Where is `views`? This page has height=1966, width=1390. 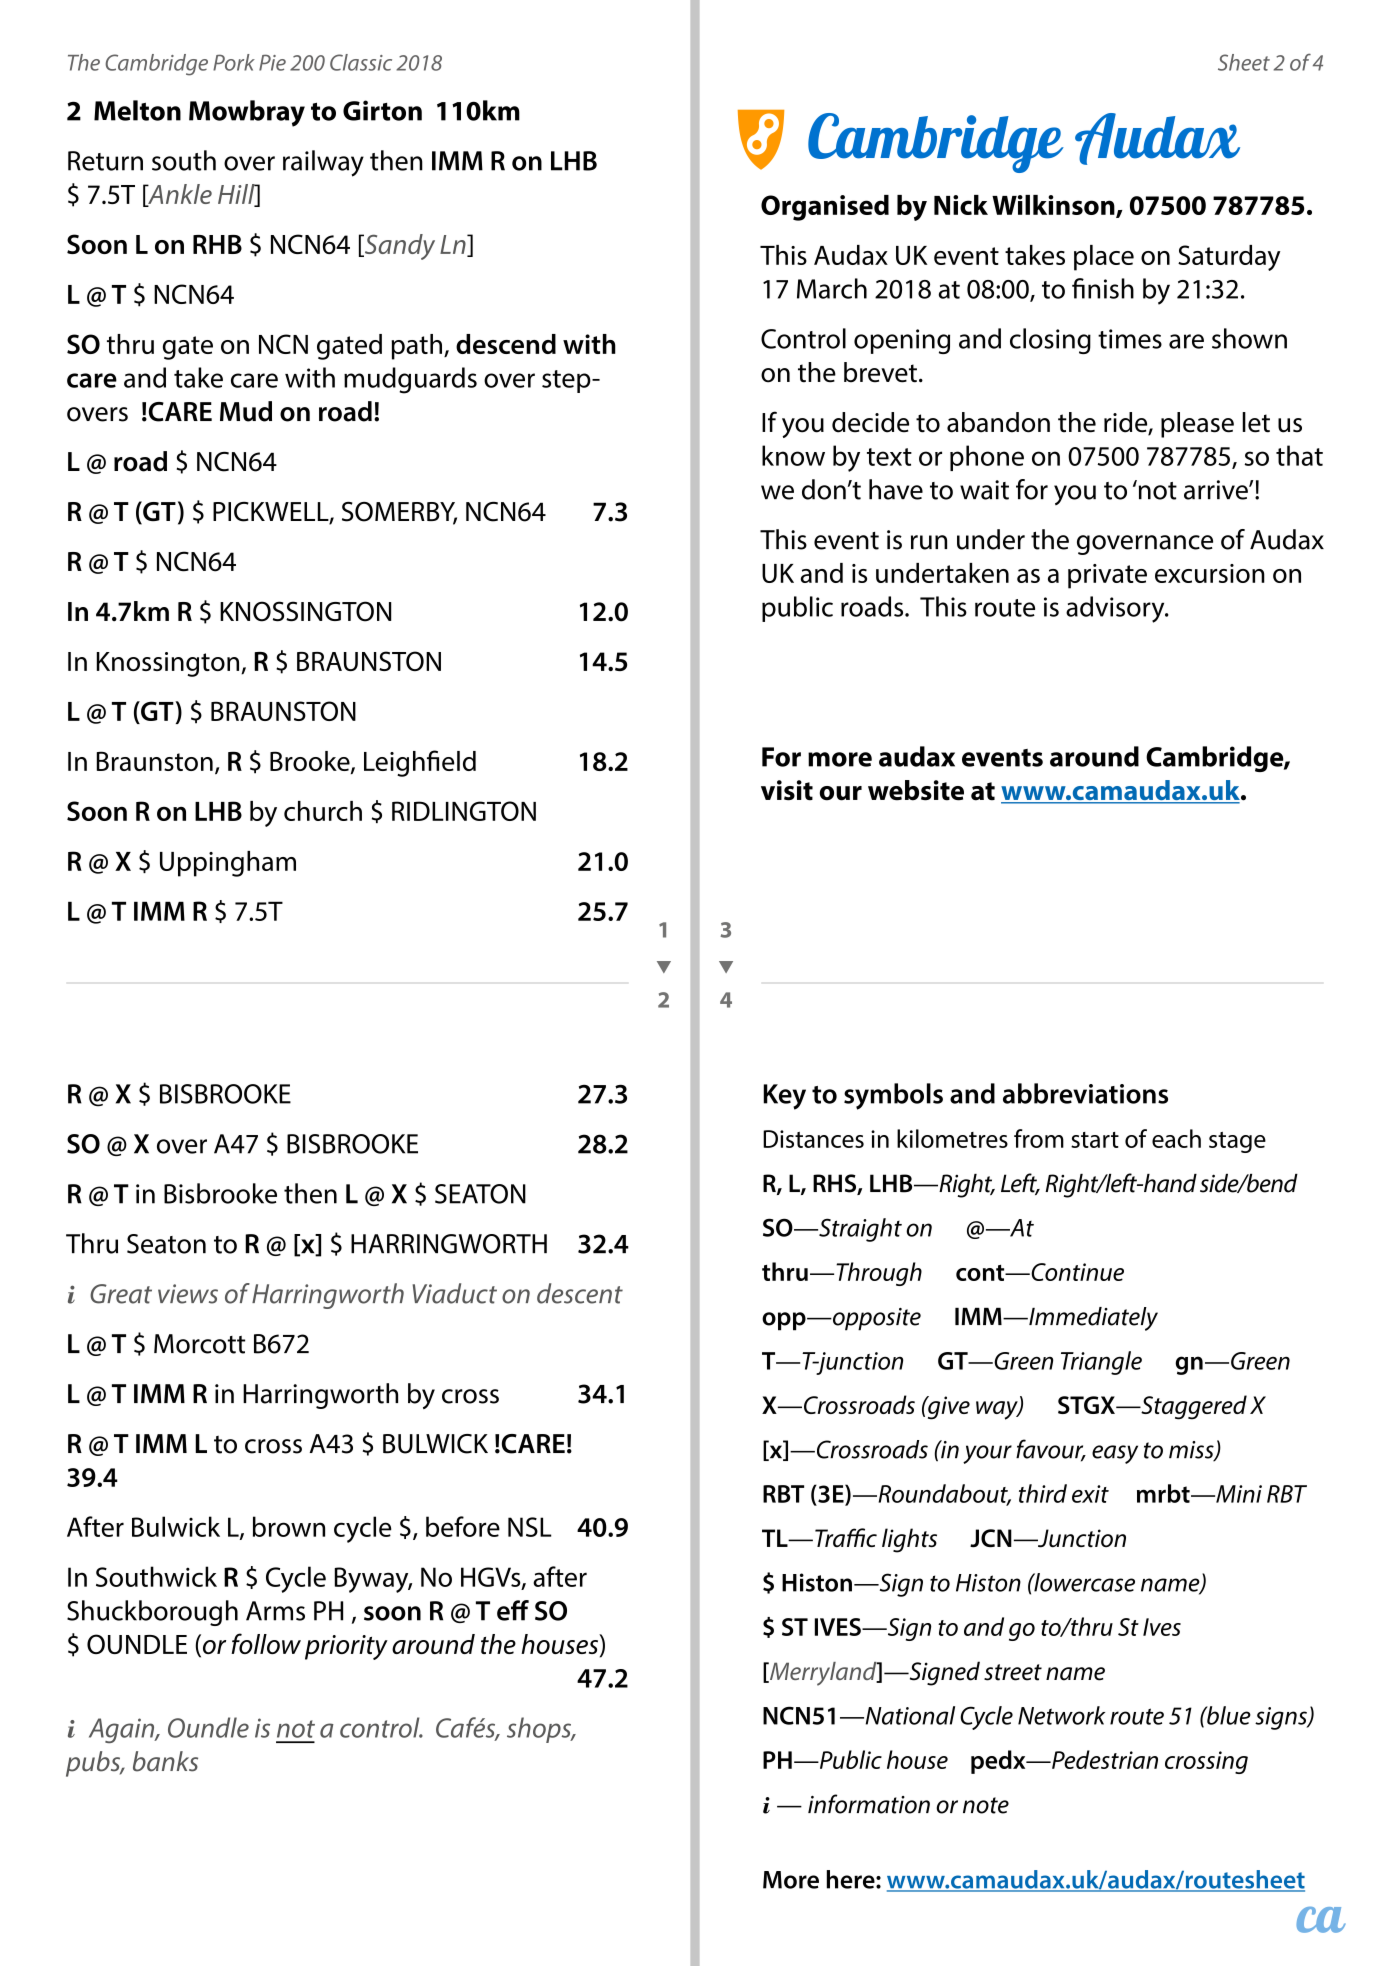
views is located at coordinates (188, 1294).
